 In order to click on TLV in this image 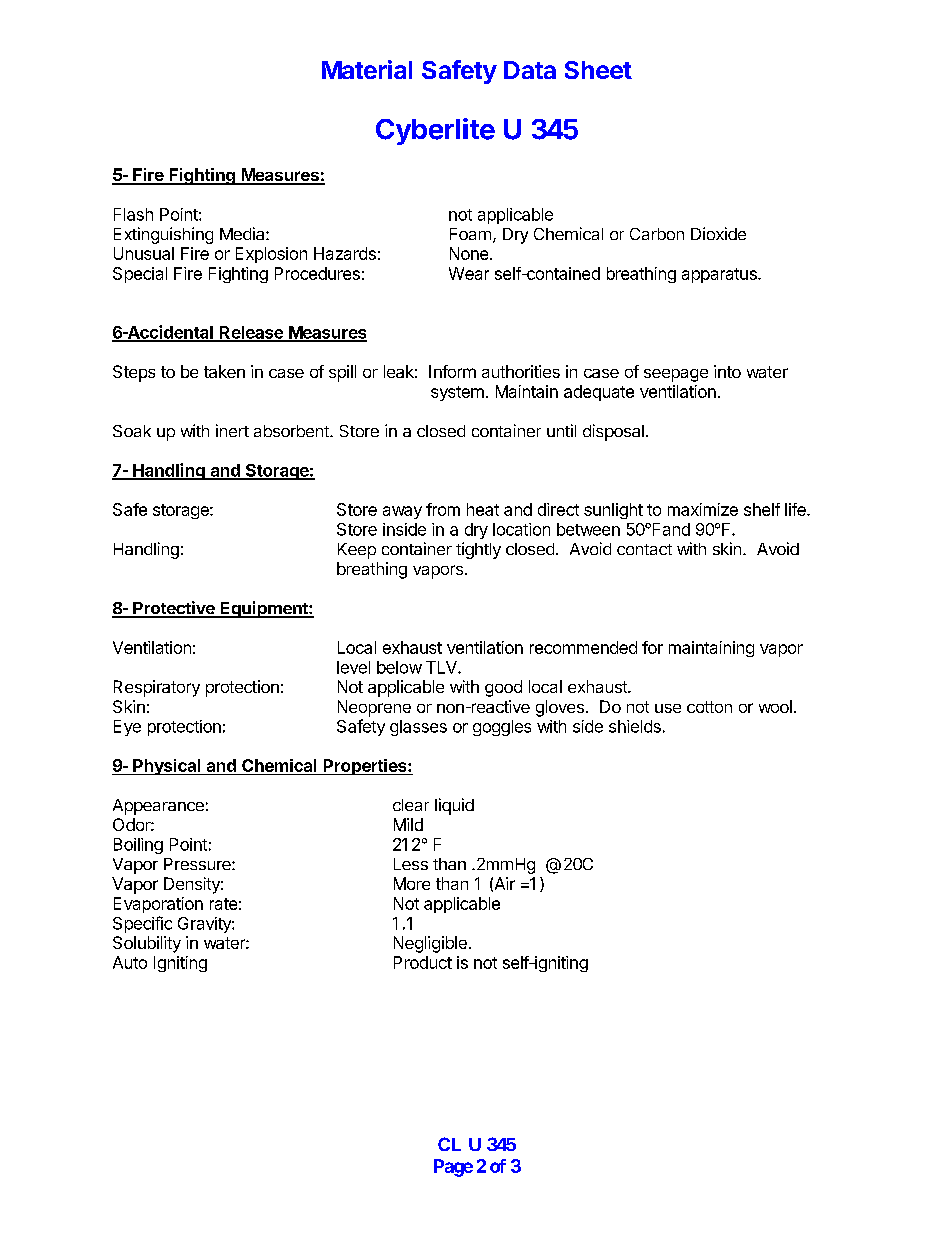, I will do `click(442, 667)`.
